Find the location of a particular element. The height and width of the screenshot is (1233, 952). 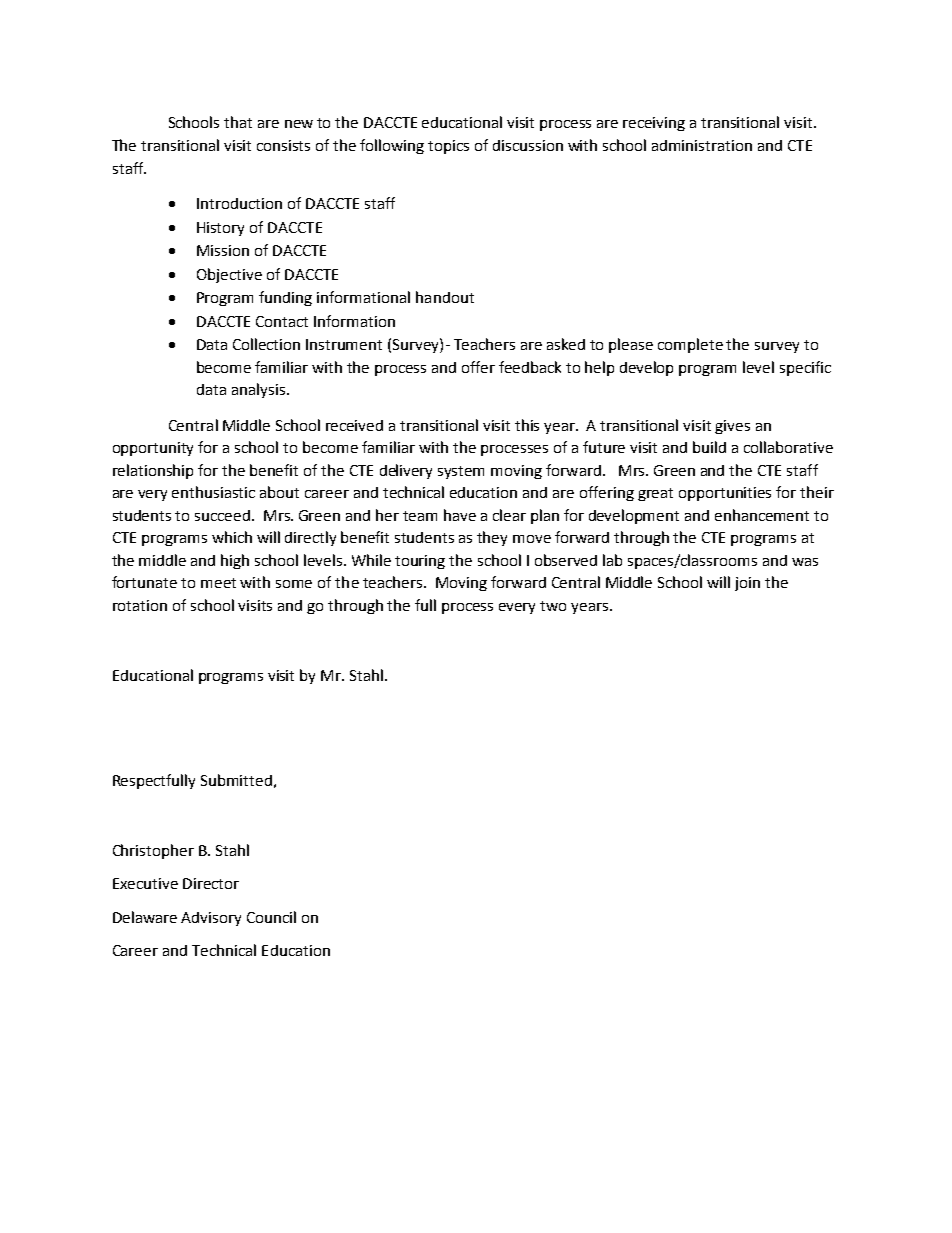

topics is located at coordinates (448, 147).
